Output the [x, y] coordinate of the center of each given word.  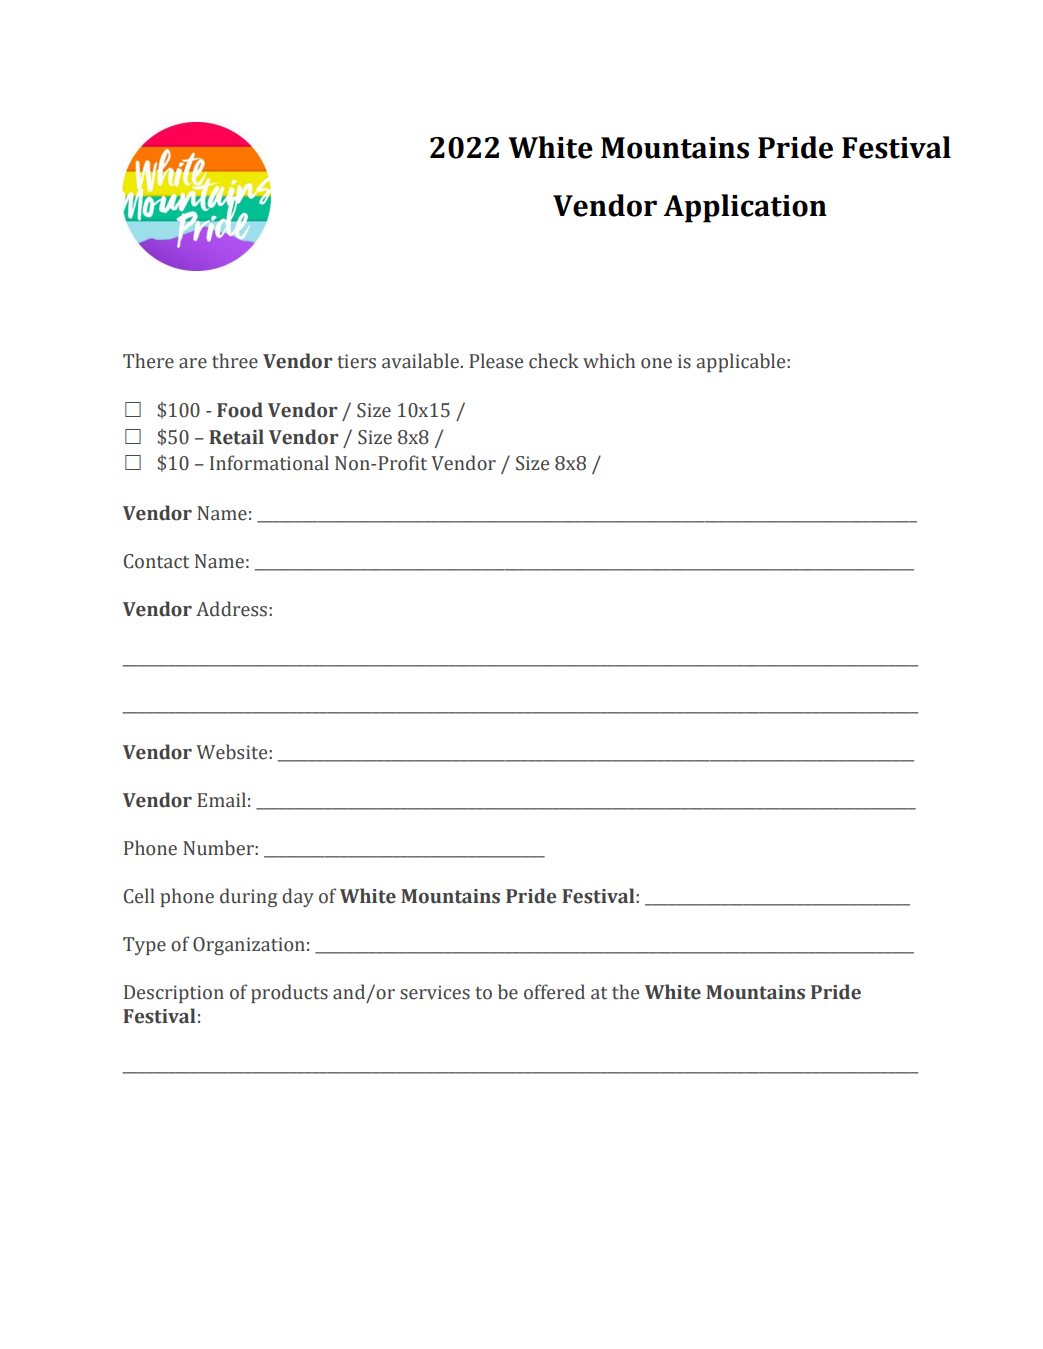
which [609, 361]
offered [554, 992]
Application [745, 208]
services [435, 992]
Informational [269, 463]
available [421, 361]
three [235, 361]
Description [174, 994]
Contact [156, 561]
